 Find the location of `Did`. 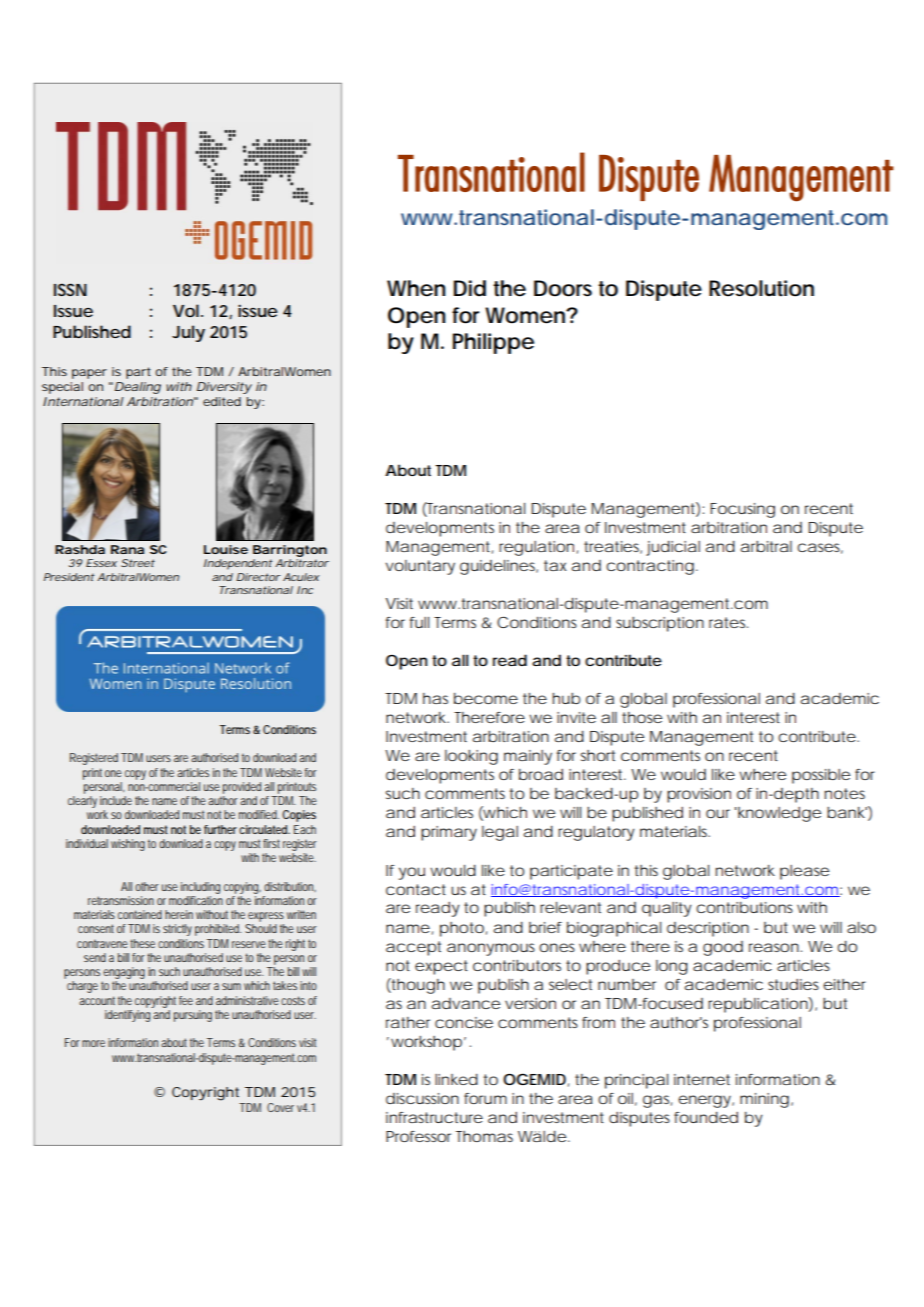

Did is located at coordinates (470, 288).
